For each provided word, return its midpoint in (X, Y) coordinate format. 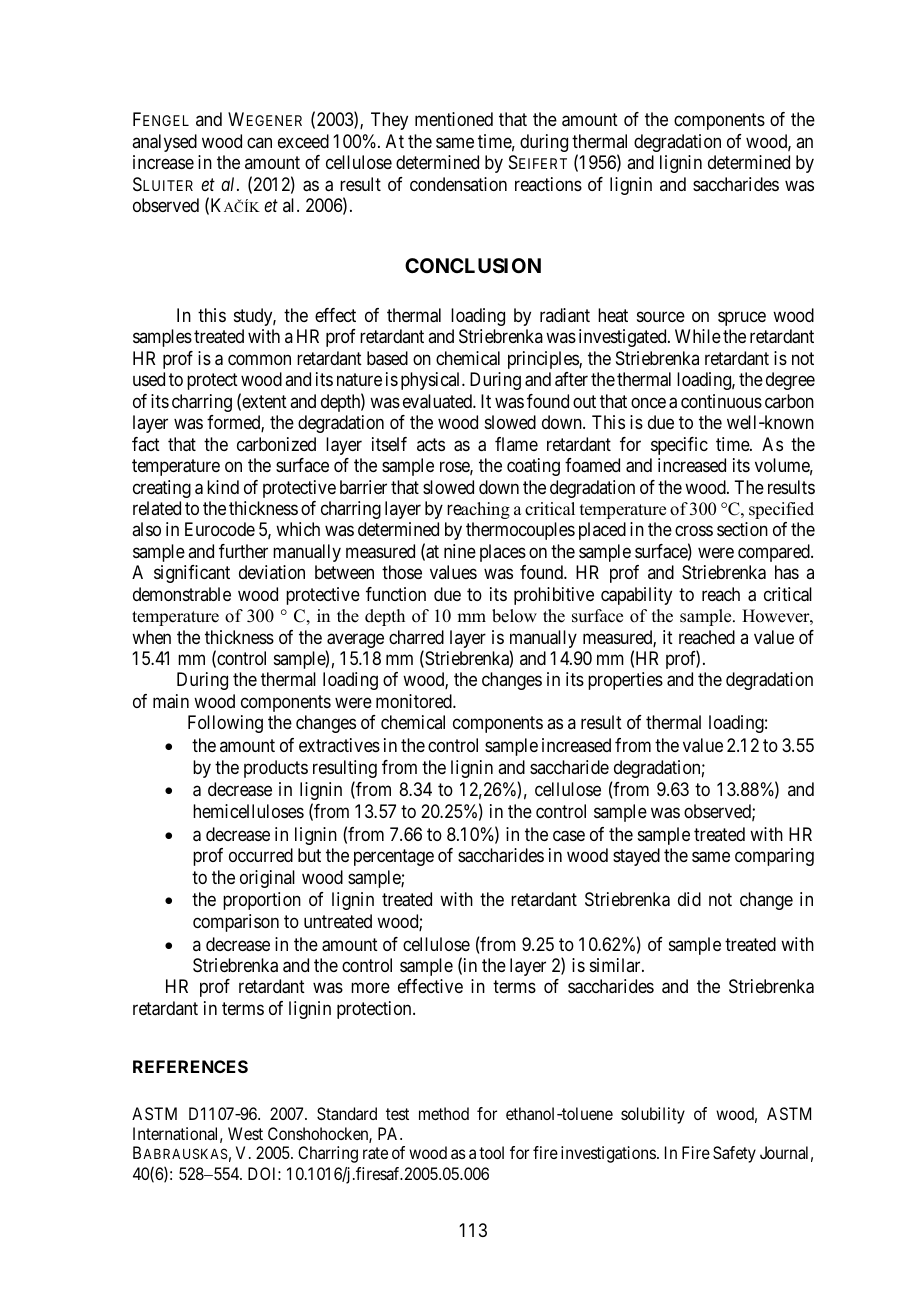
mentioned (454, 119)
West (245, 1133)
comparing (774, 857)
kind (223, 487)
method (444, 1113)
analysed (164, 143)
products (276, 769)
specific (679, 446)
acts (431, 444)
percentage (394, 857)
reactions (548, 184)
